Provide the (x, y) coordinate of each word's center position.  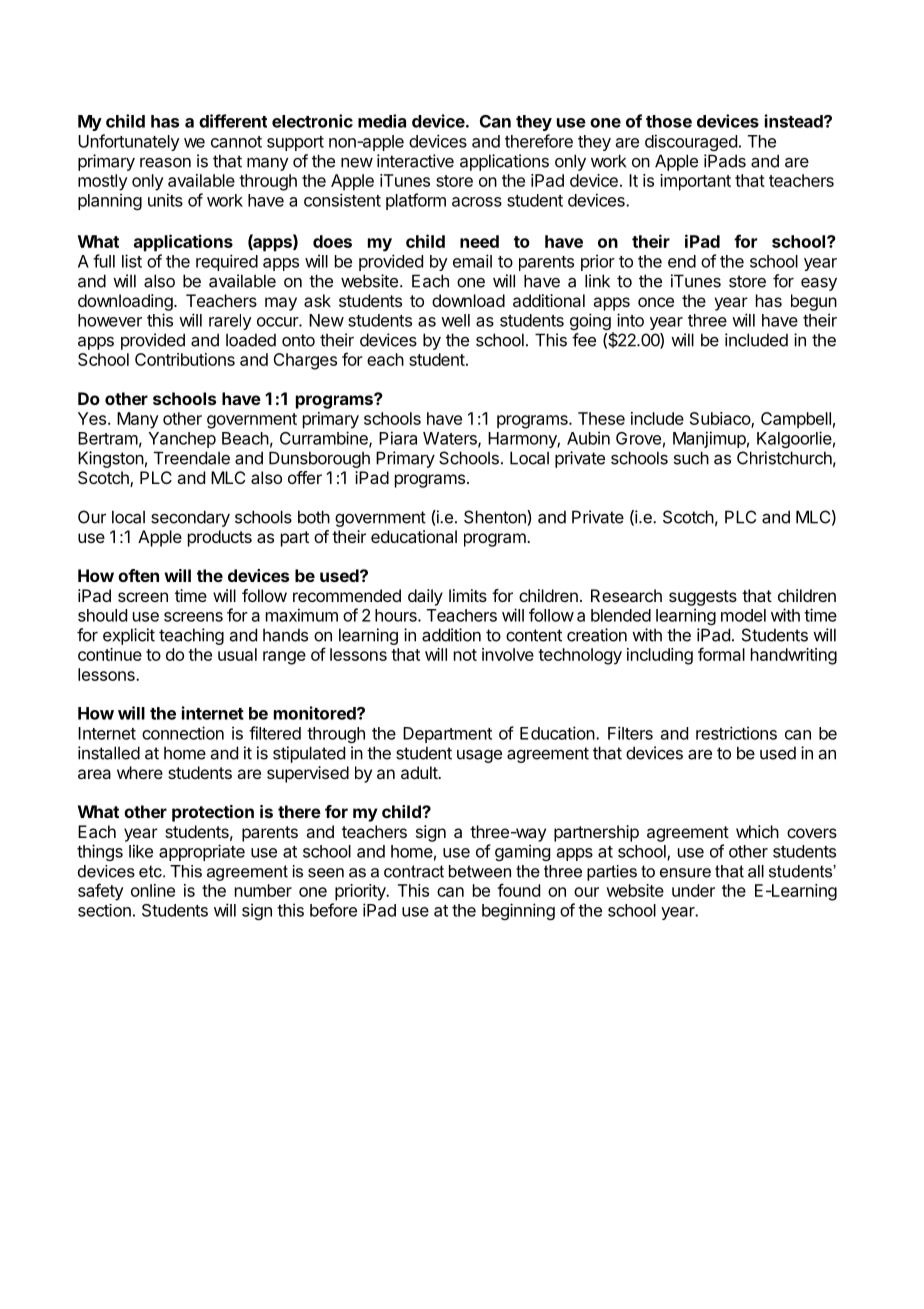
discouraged (691, 142)
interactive (415, 161)
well (455, 320)
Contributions (185, 359)
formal (721, 654)
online (153, 890)
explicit (129, 636)
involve (508, 654)
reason (165, 162)
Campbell (796, 420)
